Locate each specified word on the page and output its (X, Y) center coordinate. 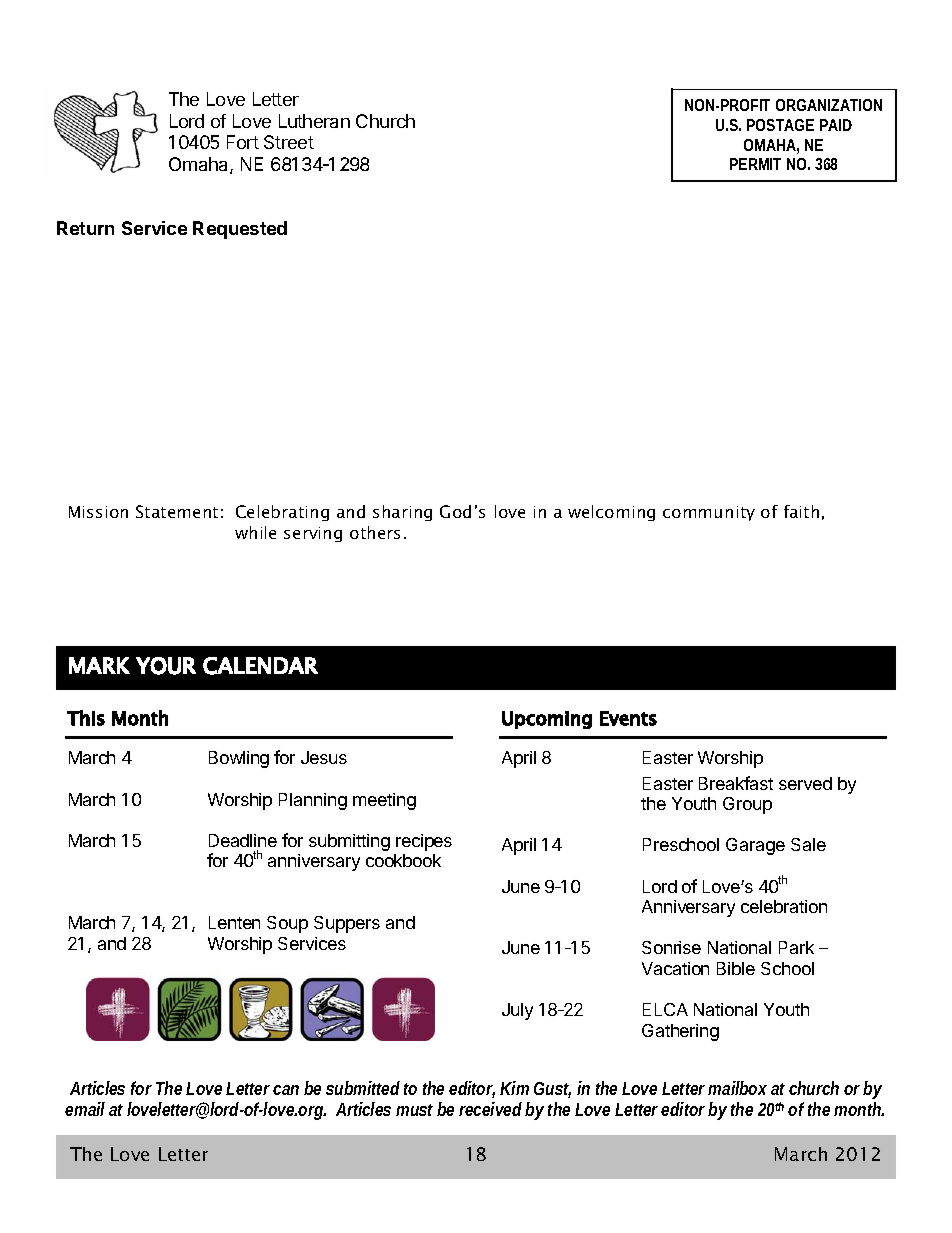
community (709, 513)
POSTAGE (780, 125)
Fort (243, 142)
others (375, 532)
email (85, 1109)
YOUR (166, 666)
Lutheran (314, 121)
